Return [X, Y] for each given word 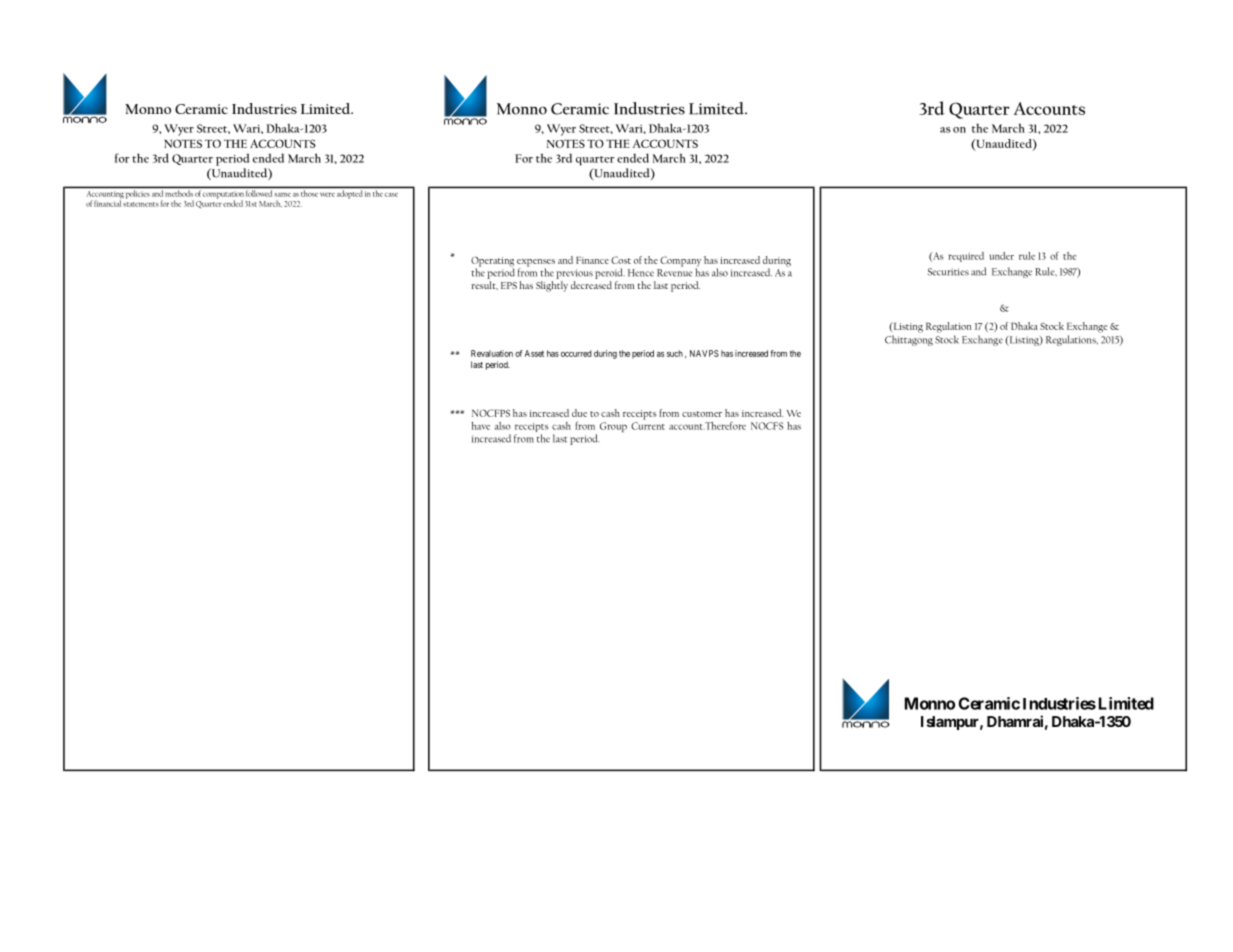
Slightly [552, 286]
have [481, 426]
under [1001, 256]
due [579, 413]
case [391, 194]
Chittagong [909, 340]
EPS [509, 285]
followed [259, 193]
